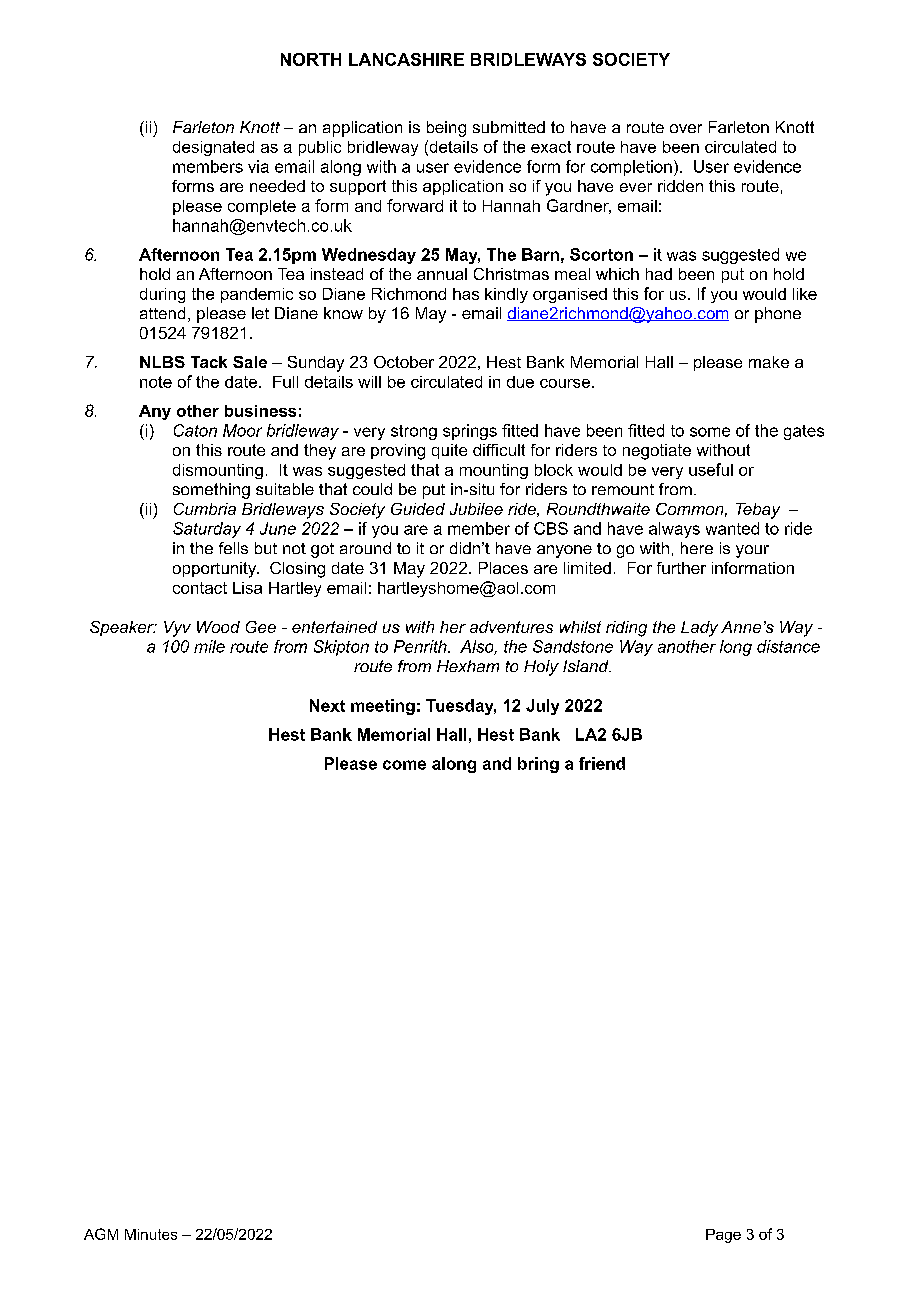 This screenshot has height=1307, width=924. I want to click on Page, so click(723, 1236).
